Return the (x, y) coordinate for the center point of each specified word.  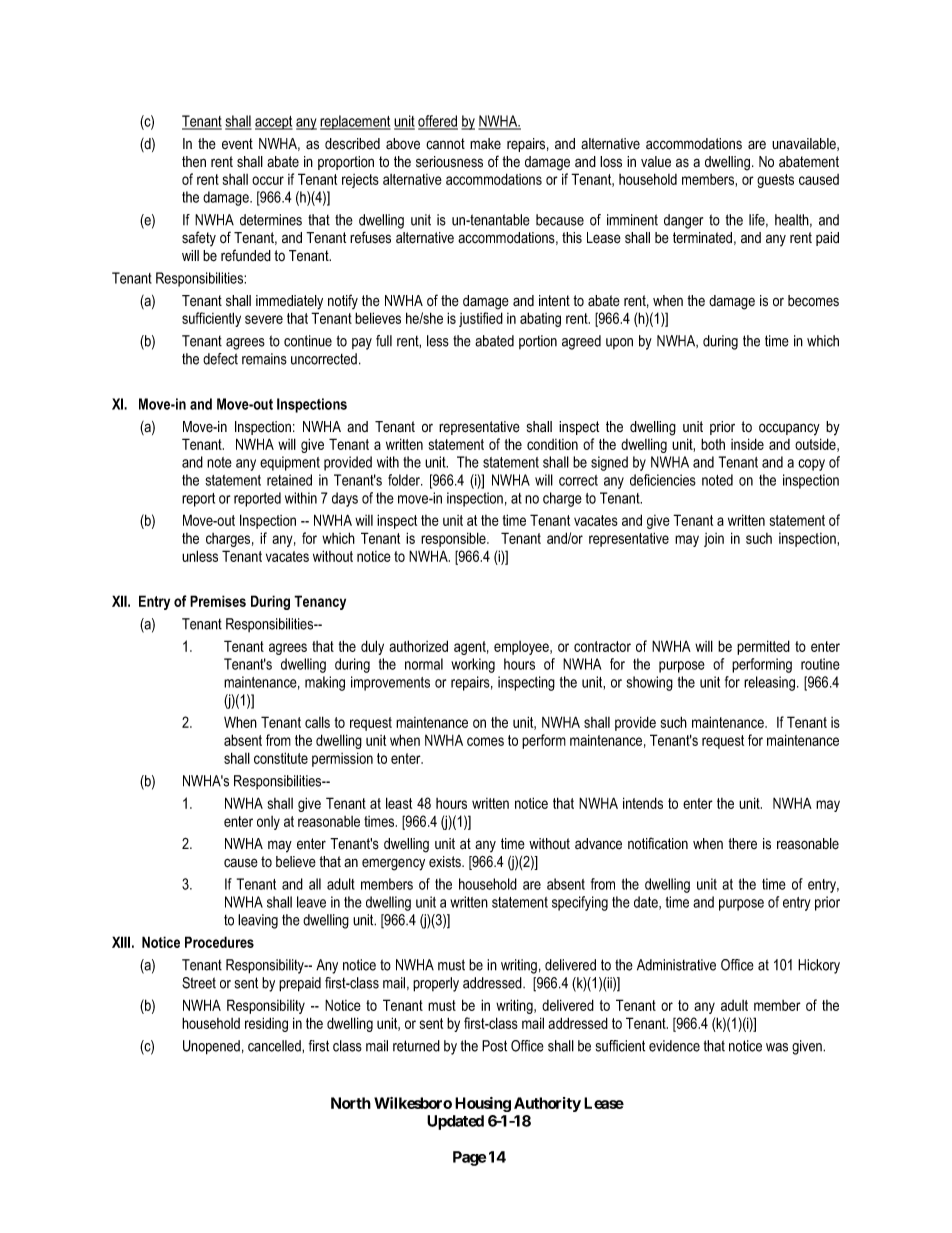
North (351, 1103)
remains (264, 359)
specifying (580, 903)
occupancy (789, 429)
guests (775, 181)
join (714, 540)
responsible (454, 539)
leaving (258, 921)
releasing (771, 683)
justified (481, 319)
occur (268, 180)
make (485, 144)
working (473, 665)
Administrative (676, 965)
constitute (281, 758)
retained (289, 480)
